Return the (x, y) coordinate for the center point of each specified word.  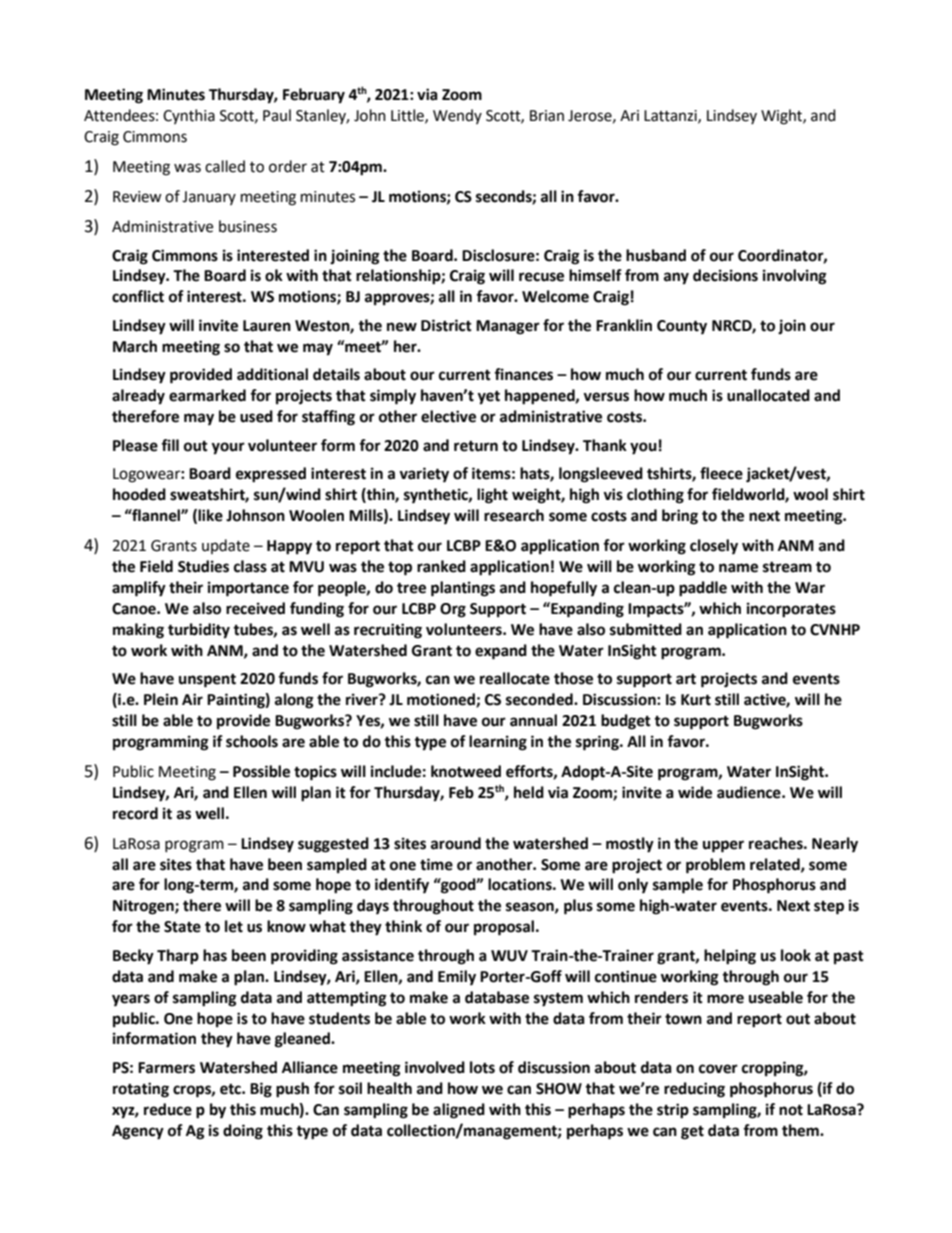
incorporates (791, 610)
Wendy (457, 116)
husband (656, 255)
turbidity (199, 631)
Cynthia (189, 116)
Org (453, 610)
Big (261, 1090)
